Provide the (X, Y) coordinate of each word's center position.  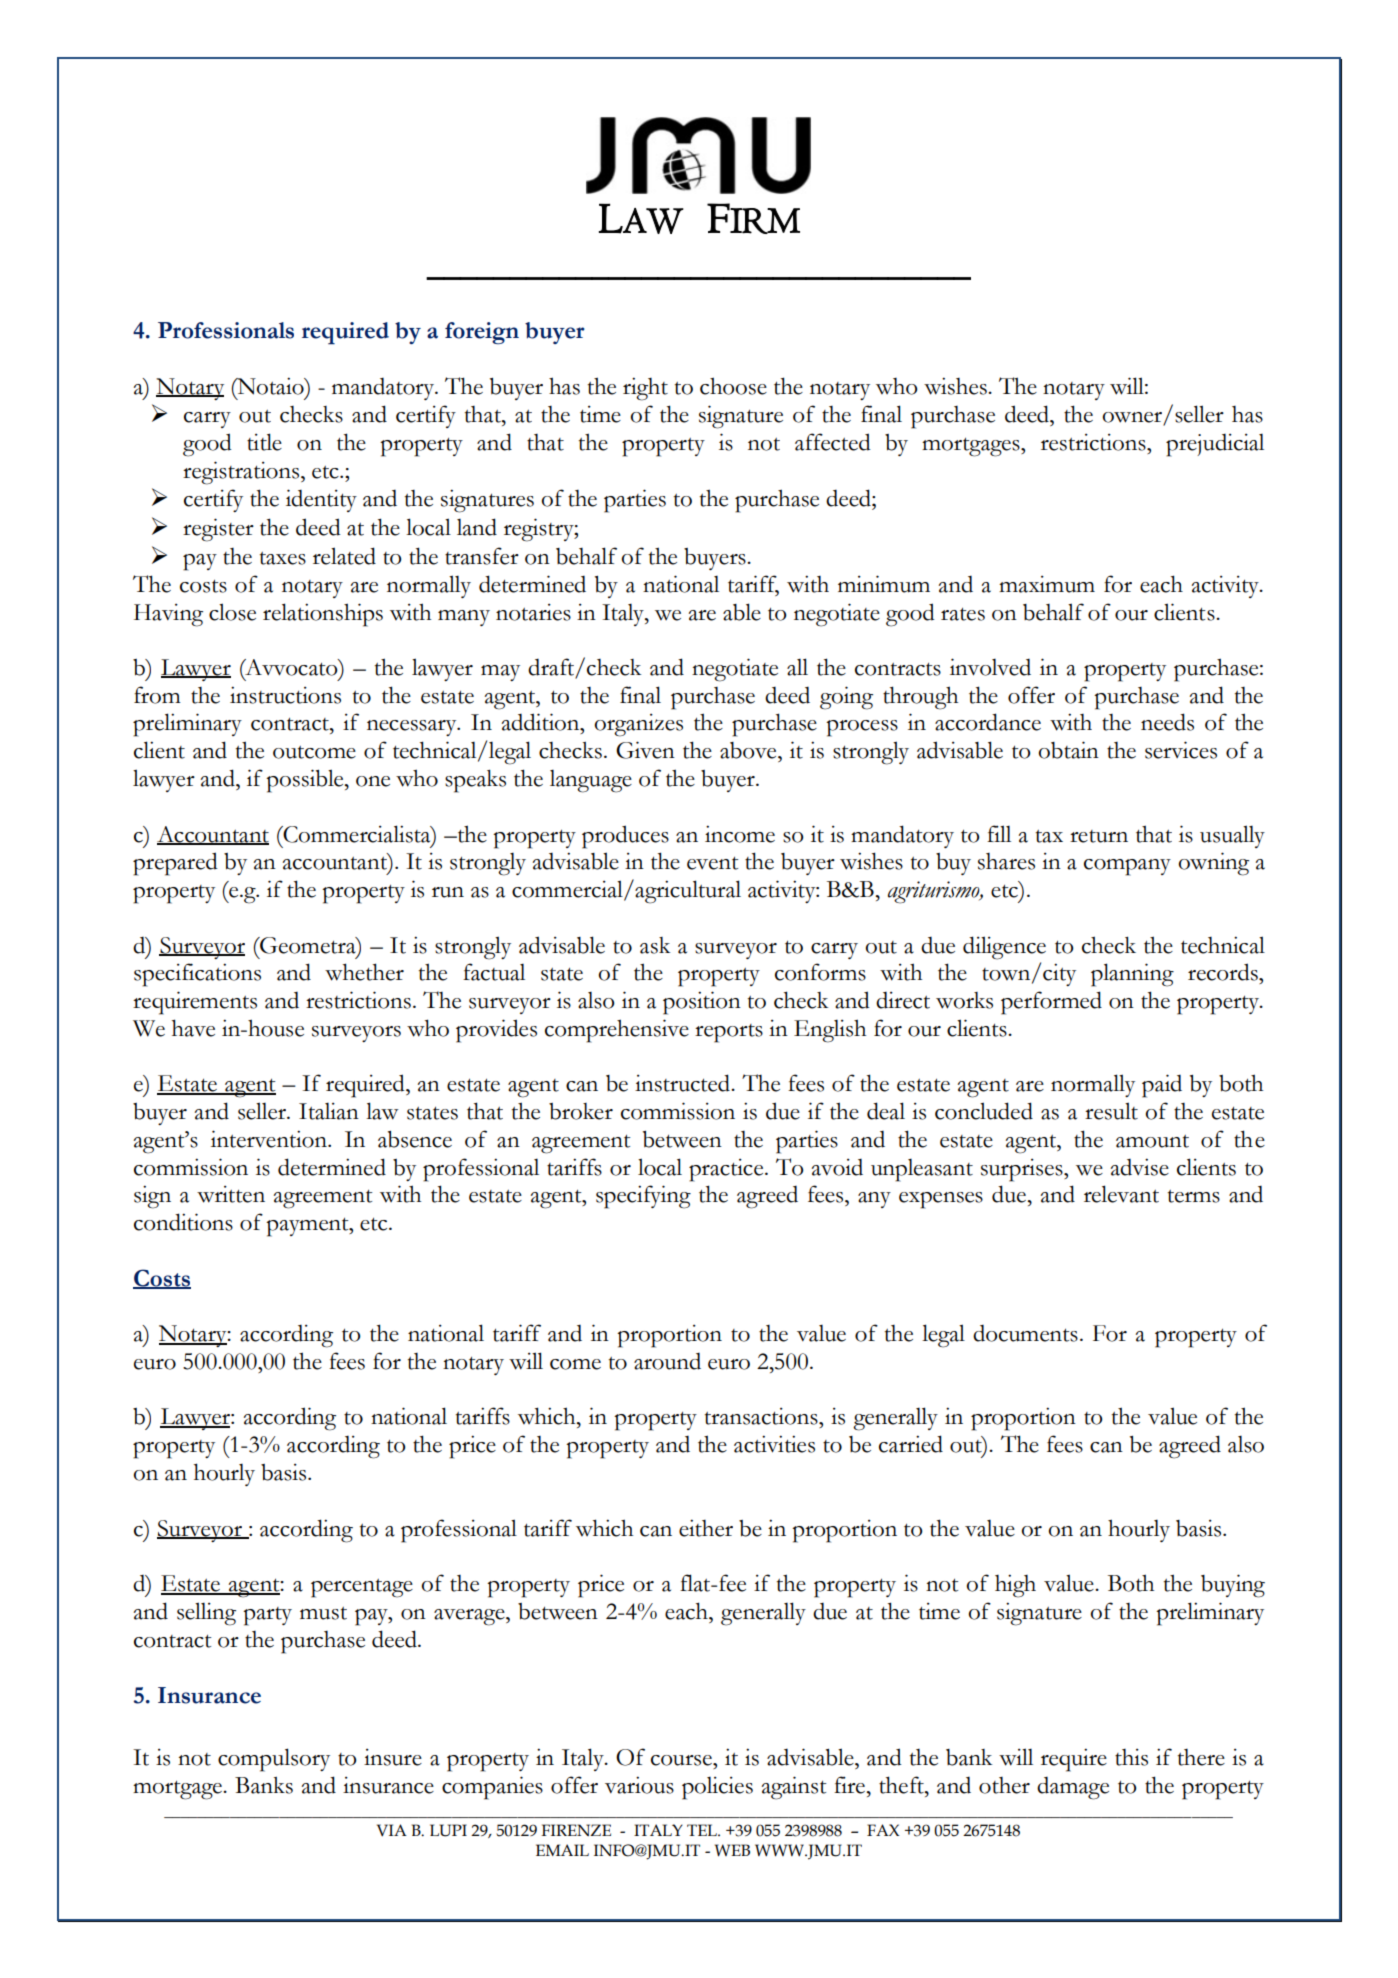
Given (645, 750)
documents (1025, 1333)
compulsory (274, 1760)
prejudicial (1215, 445)
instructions (285, 695)
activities (774, 1444)
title (264, 442)
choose (733, 386)
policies (717, 1788)
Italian (329, 1111)
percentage (362, 1588)
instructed (684, 1083)
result (1111, 1111)
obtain (1068, 750)
